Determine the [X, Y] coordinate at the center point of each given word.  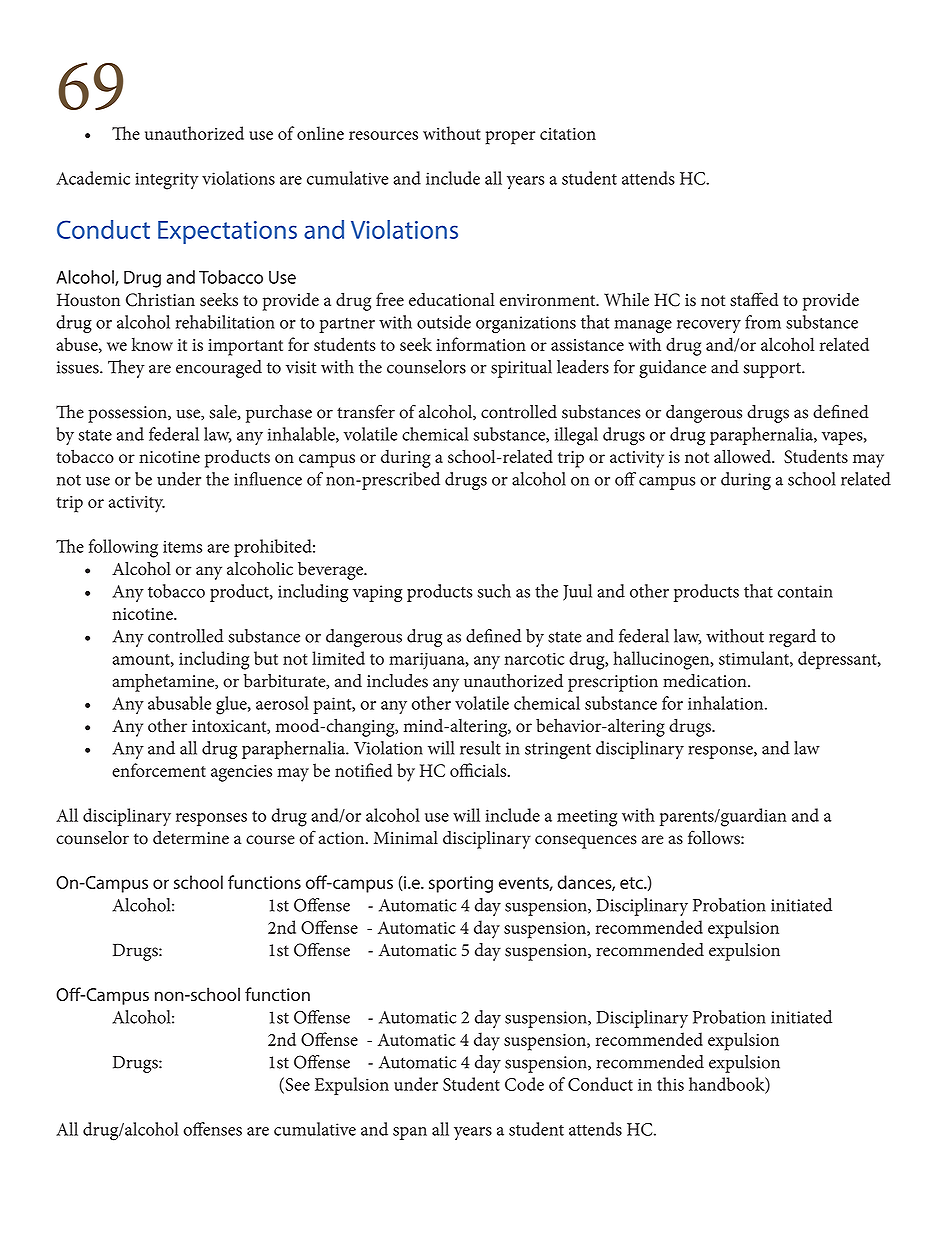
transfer [366, 411]
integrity [167, 181]
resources [383, 135]
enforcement [159, 770]
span [410, 1133]
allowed [743, 456]
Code [524, 1084]
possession [128, 414]
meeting [587, 818]
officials [479, 770]
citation [568, 134]
